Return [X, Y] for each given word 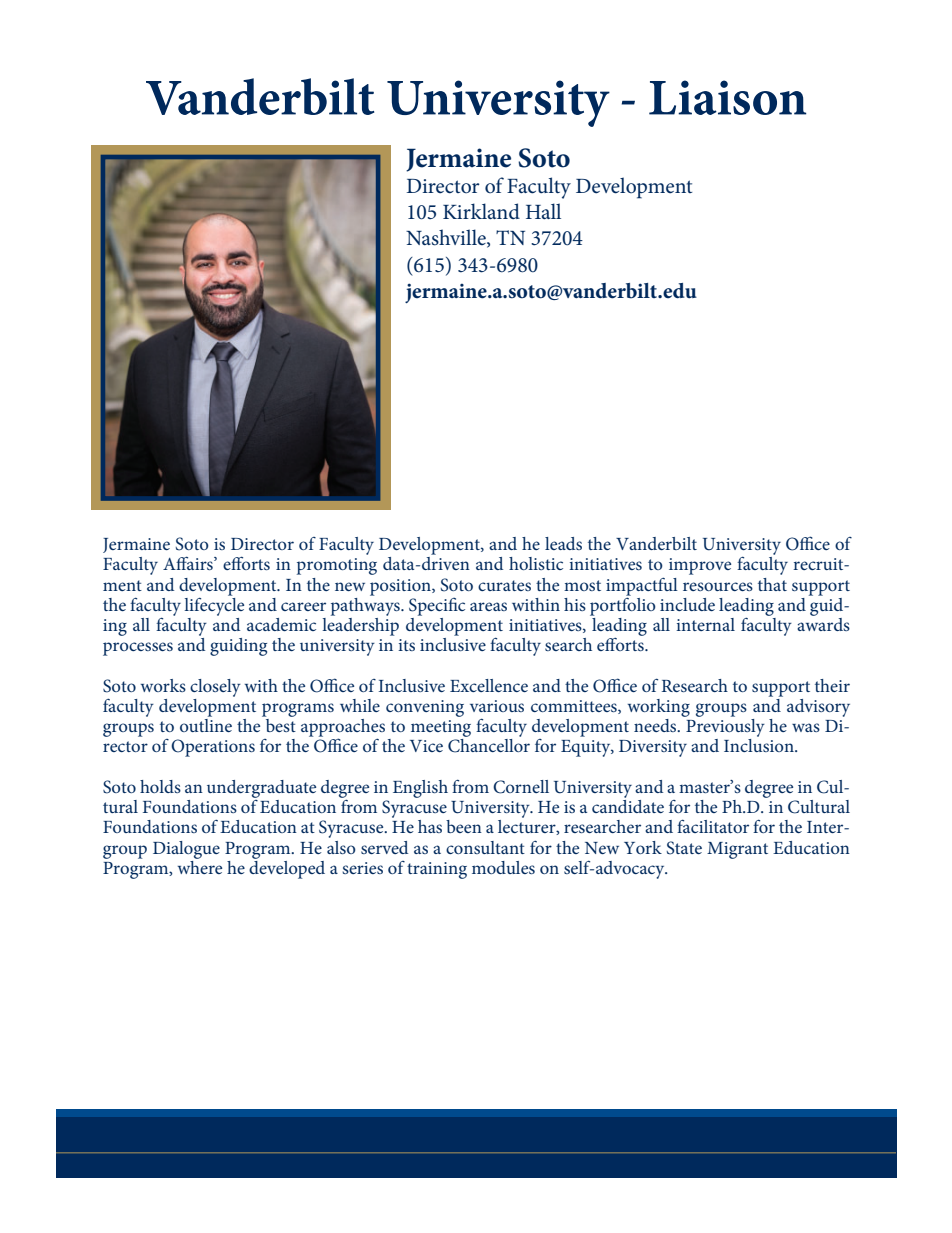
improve [700, 566]
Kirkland [481, 211]
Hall [543, 211]
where [200, 866]
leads [563, 543]
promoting [337, 566]
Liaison [728, 97]
